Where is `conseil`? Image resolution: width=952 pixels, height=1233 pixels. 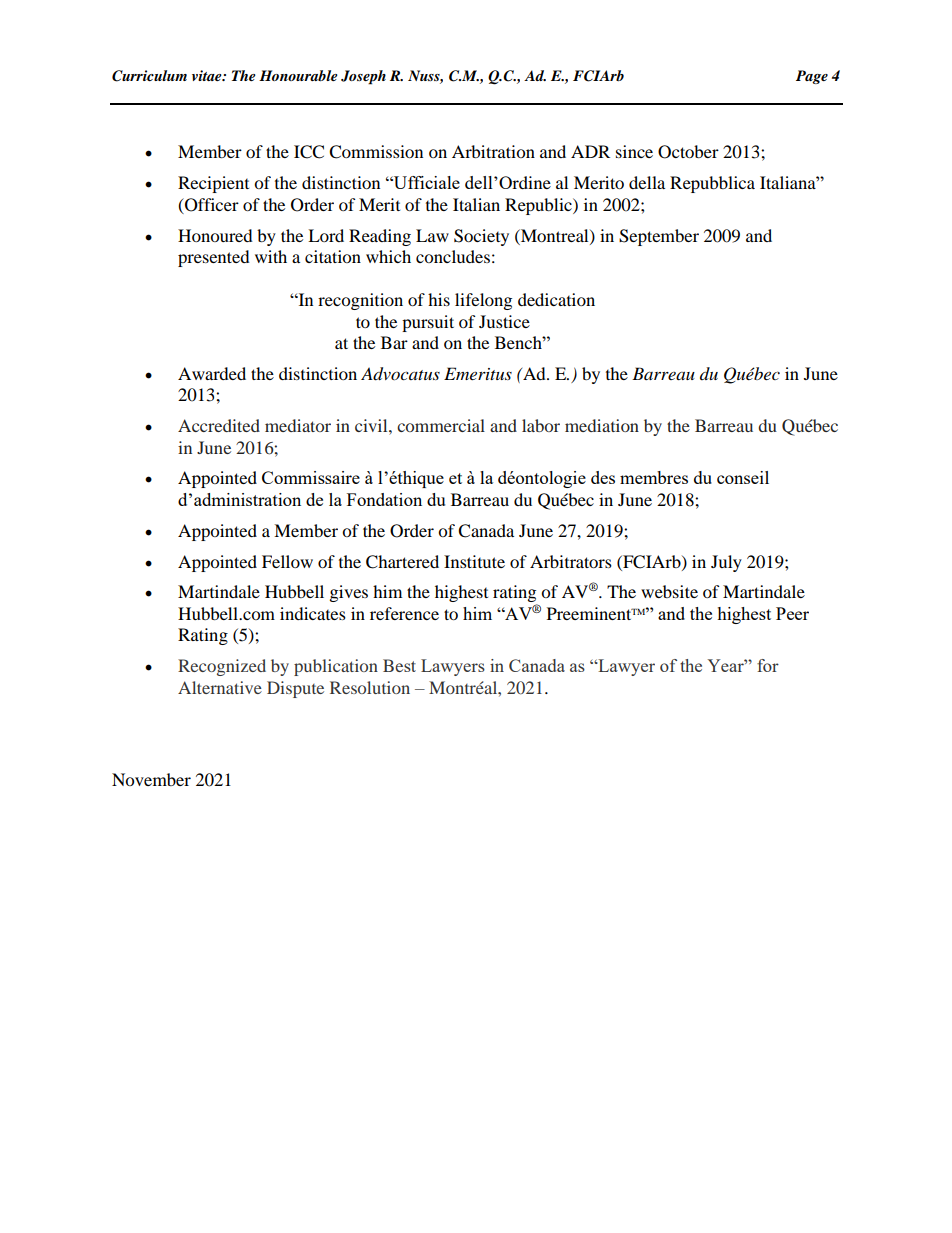 conseil is located at coordinates (743, 477).
